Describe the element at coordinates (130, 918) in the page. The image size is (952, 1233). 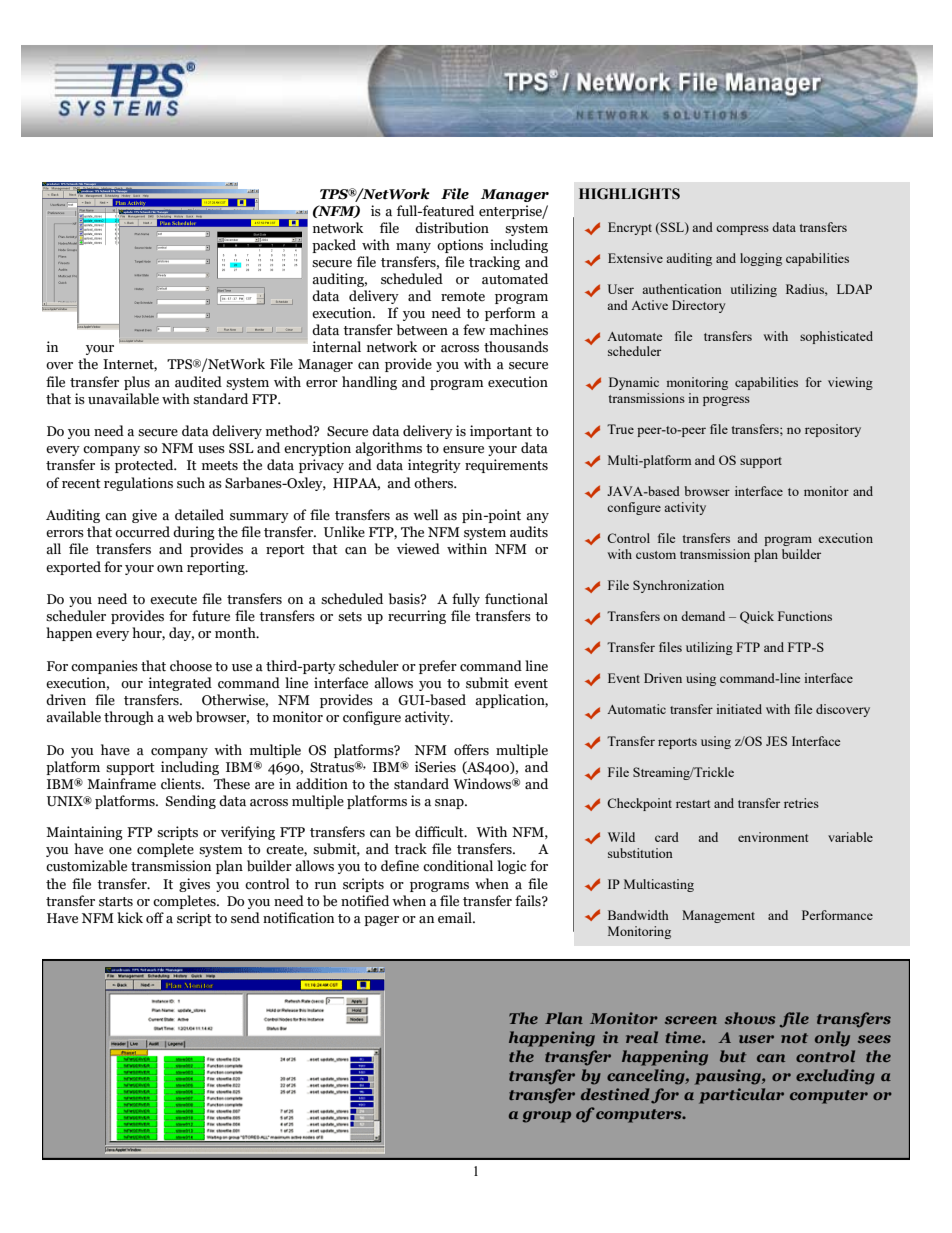
I see `kick` at that location.
